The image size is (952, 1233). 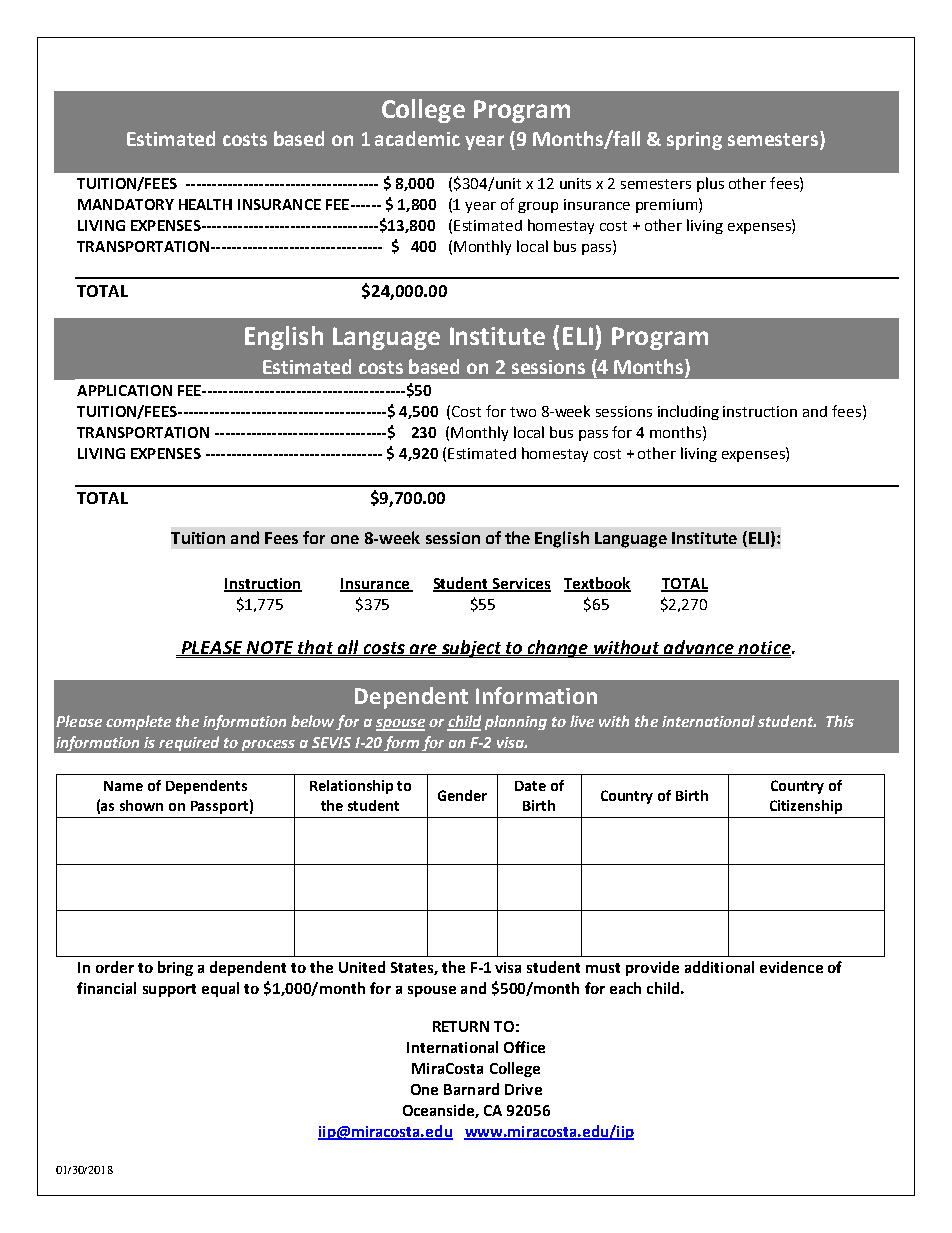 I want to click on including, so click(x=688, y=412).
